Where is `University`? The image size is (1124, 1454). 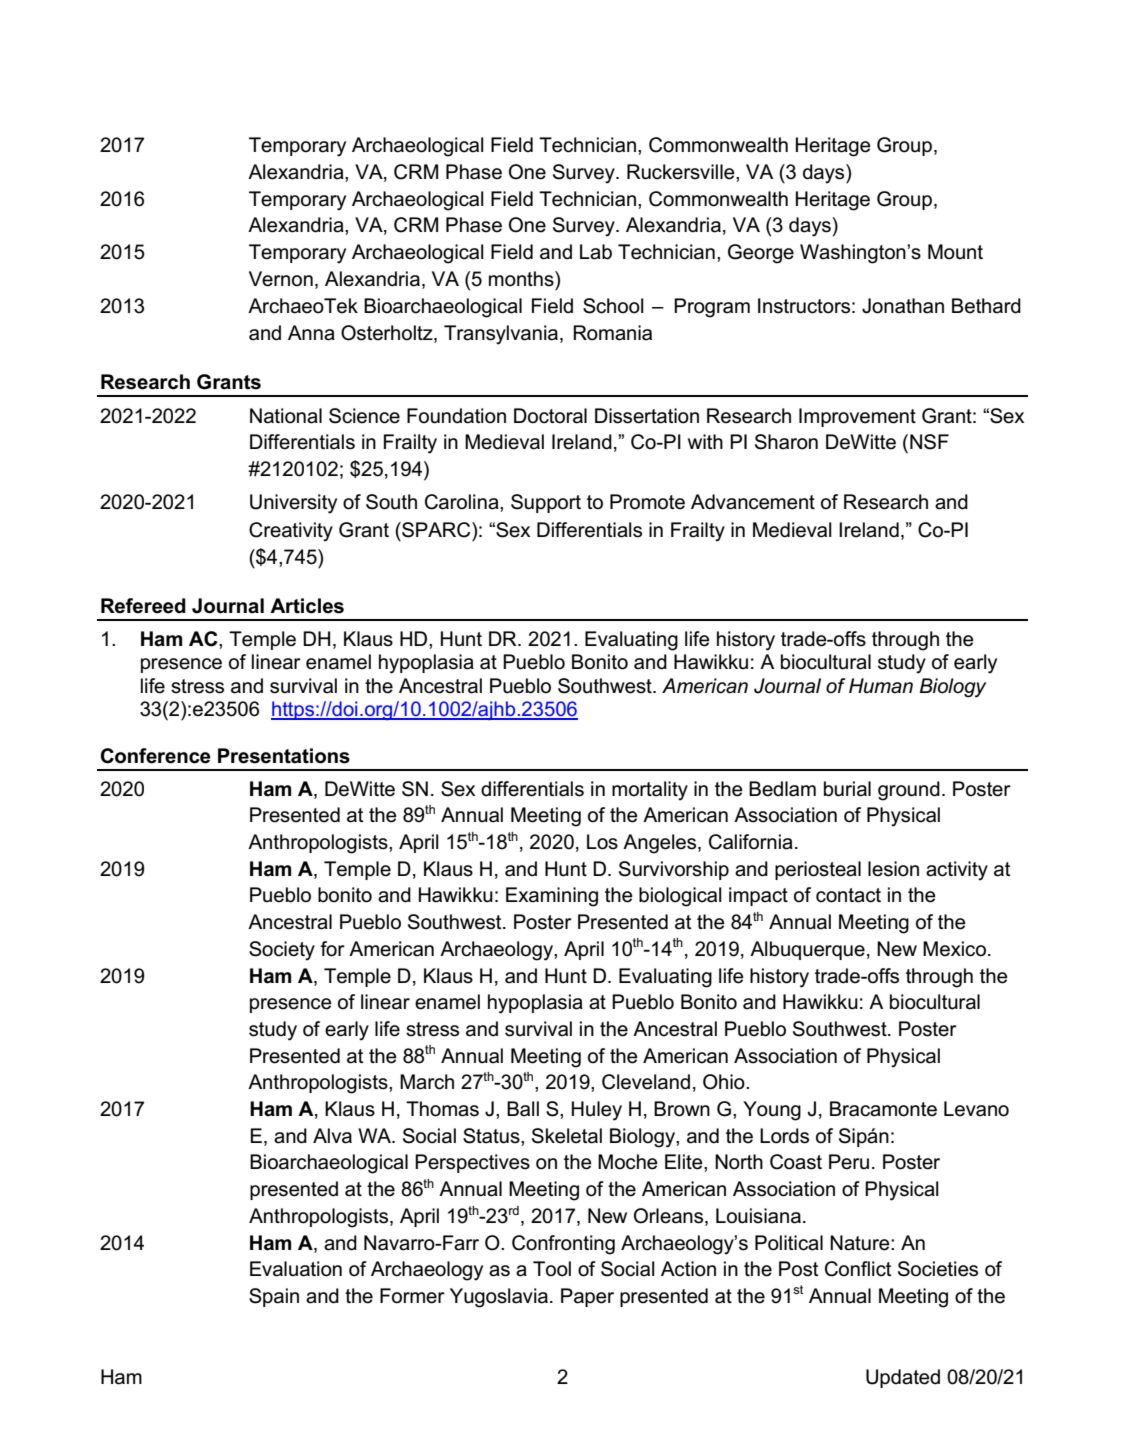
University is located at coordinates (293, 504).
